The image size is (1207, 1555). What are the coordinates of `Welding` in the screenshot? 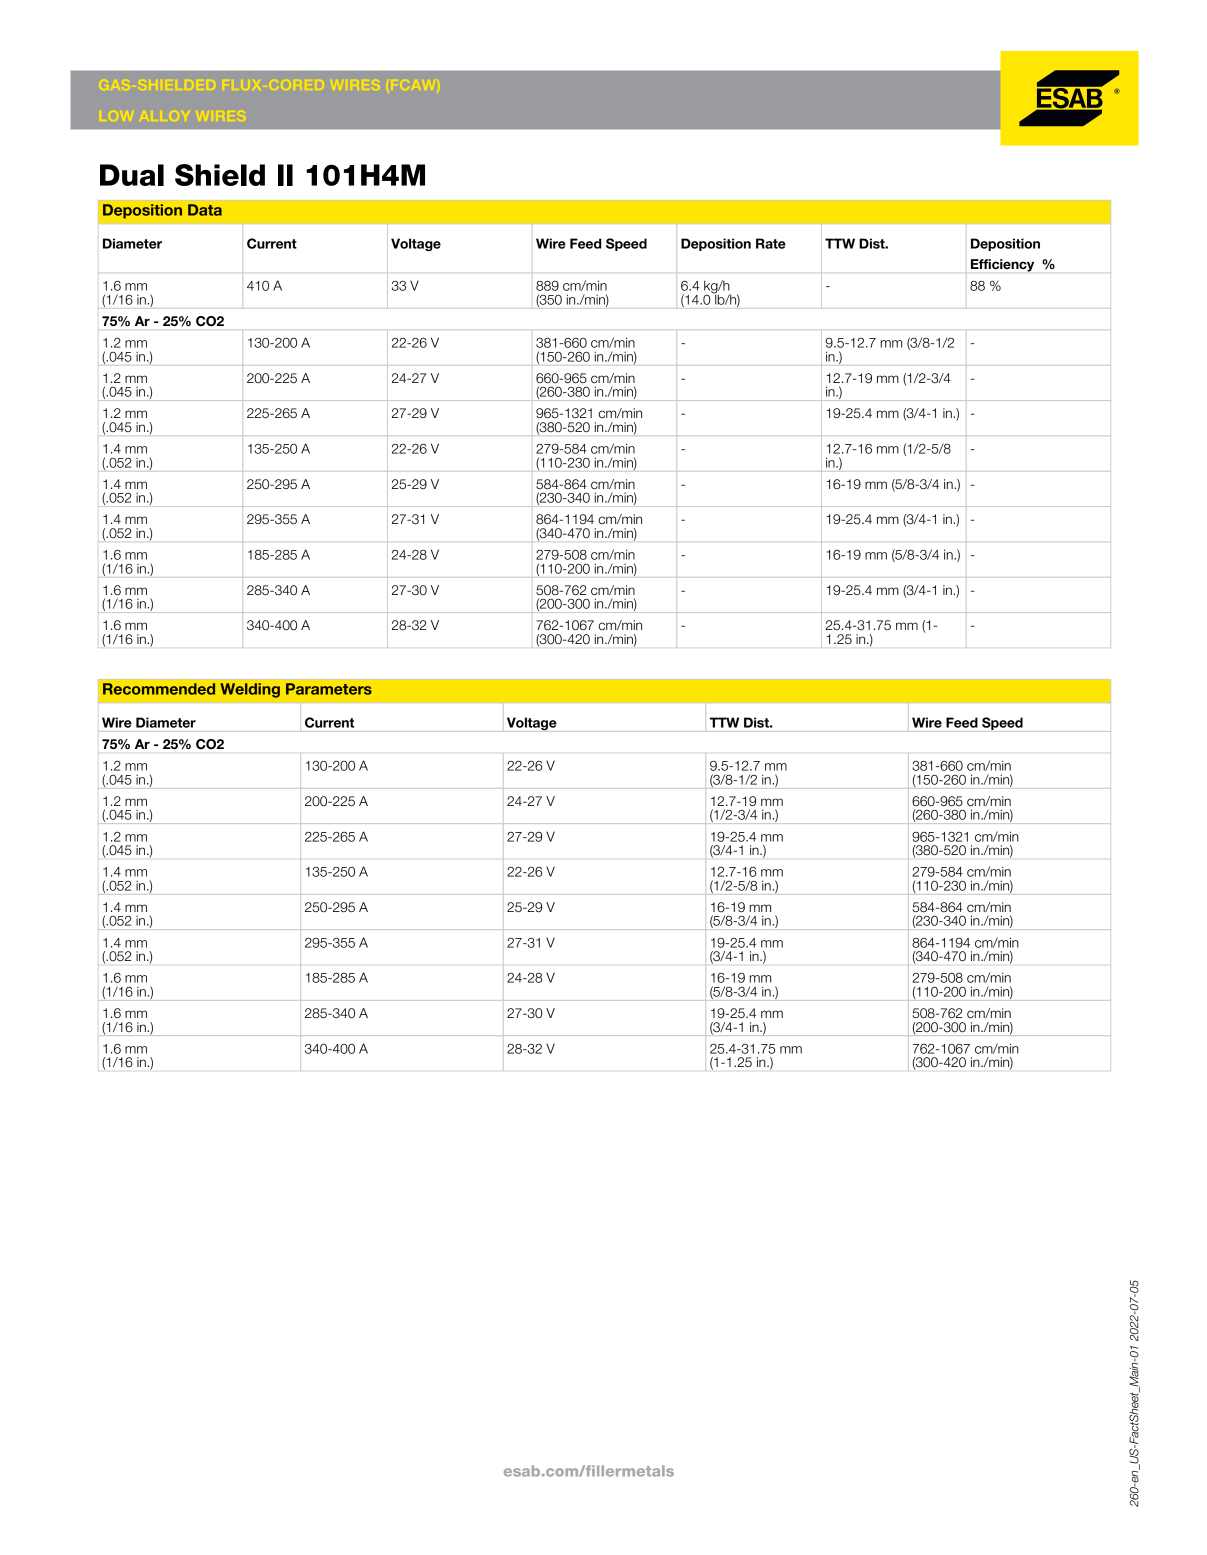 It's located at (250, 690).
